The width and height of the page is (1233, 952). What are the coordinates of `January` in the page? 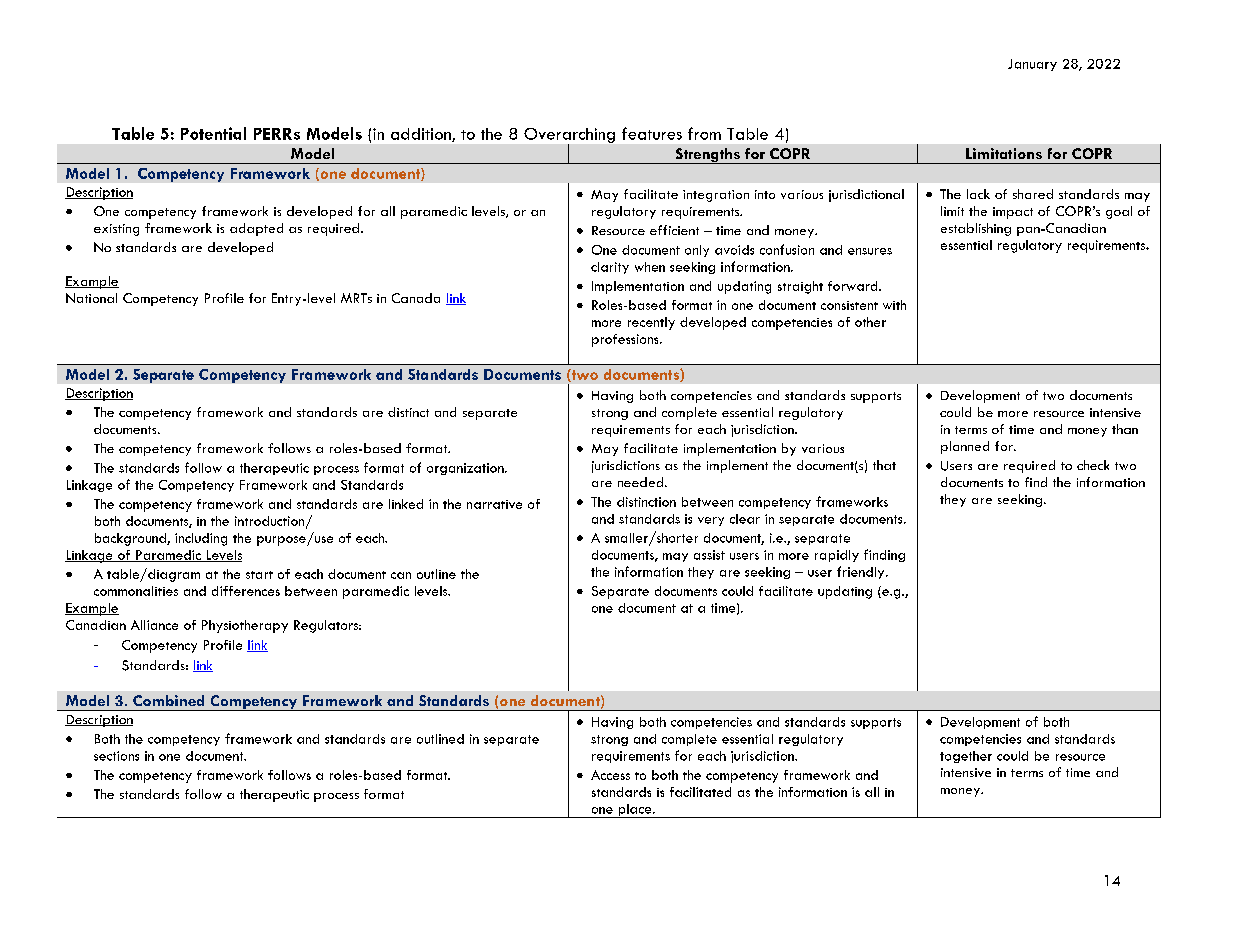 It's located at (1032, 65).
